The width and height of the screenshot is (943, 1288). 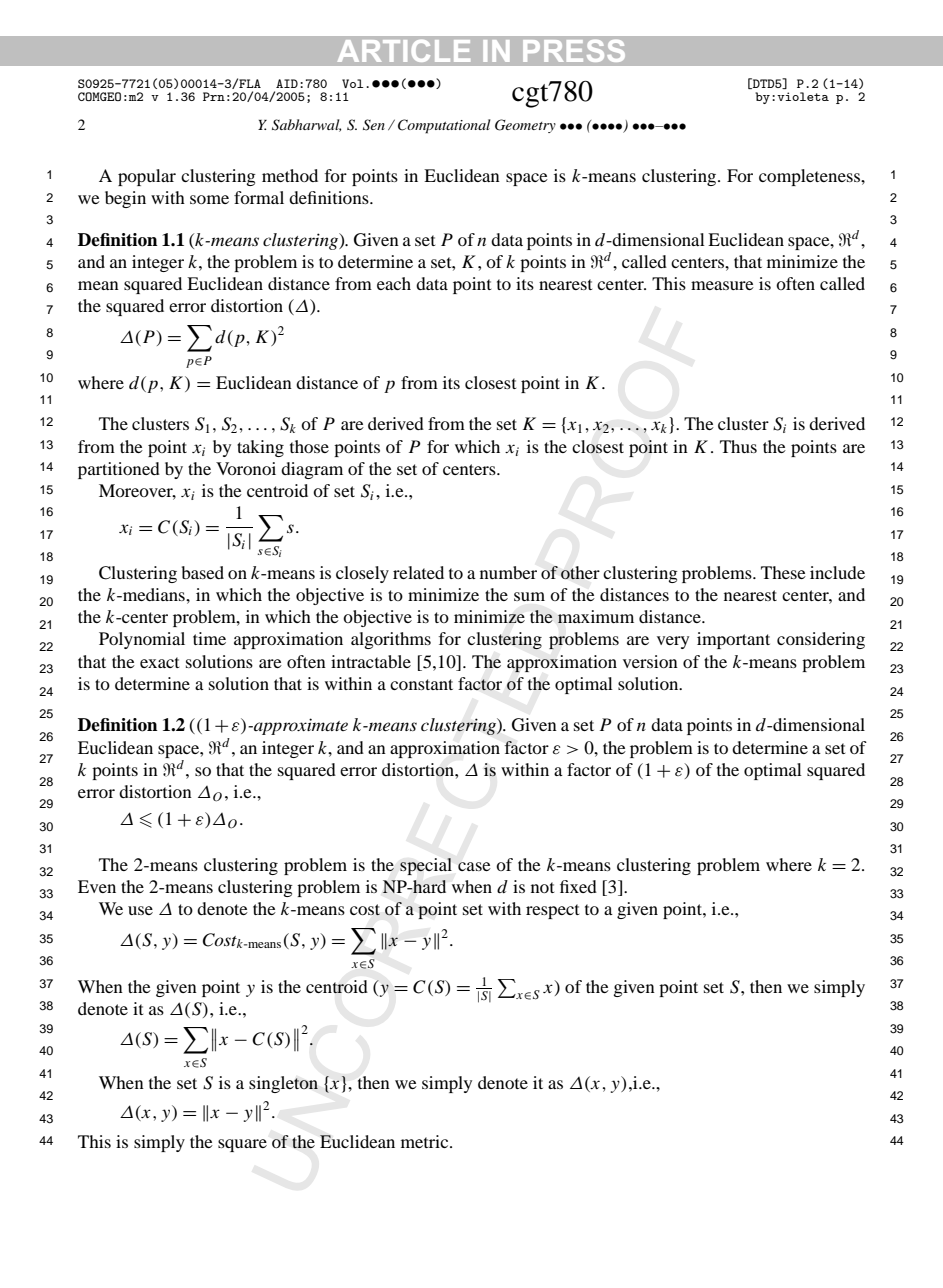 What do you see at coordinates (97, 886) in the screenshot?
I see `Even` at bounding box center [97, 886].
